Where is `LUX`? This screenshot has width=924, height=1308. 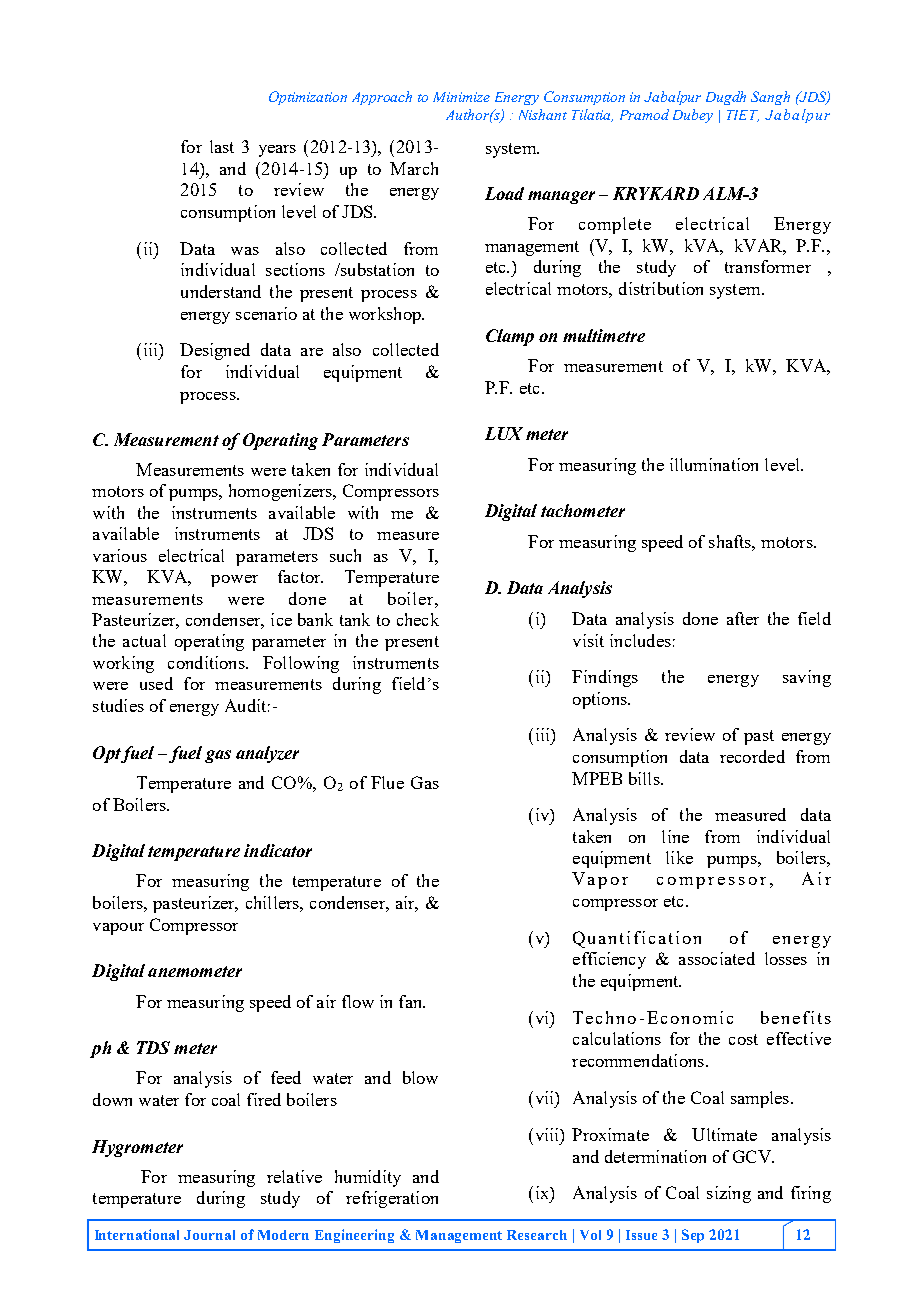
LUX is located at coordinates (504, 433).
